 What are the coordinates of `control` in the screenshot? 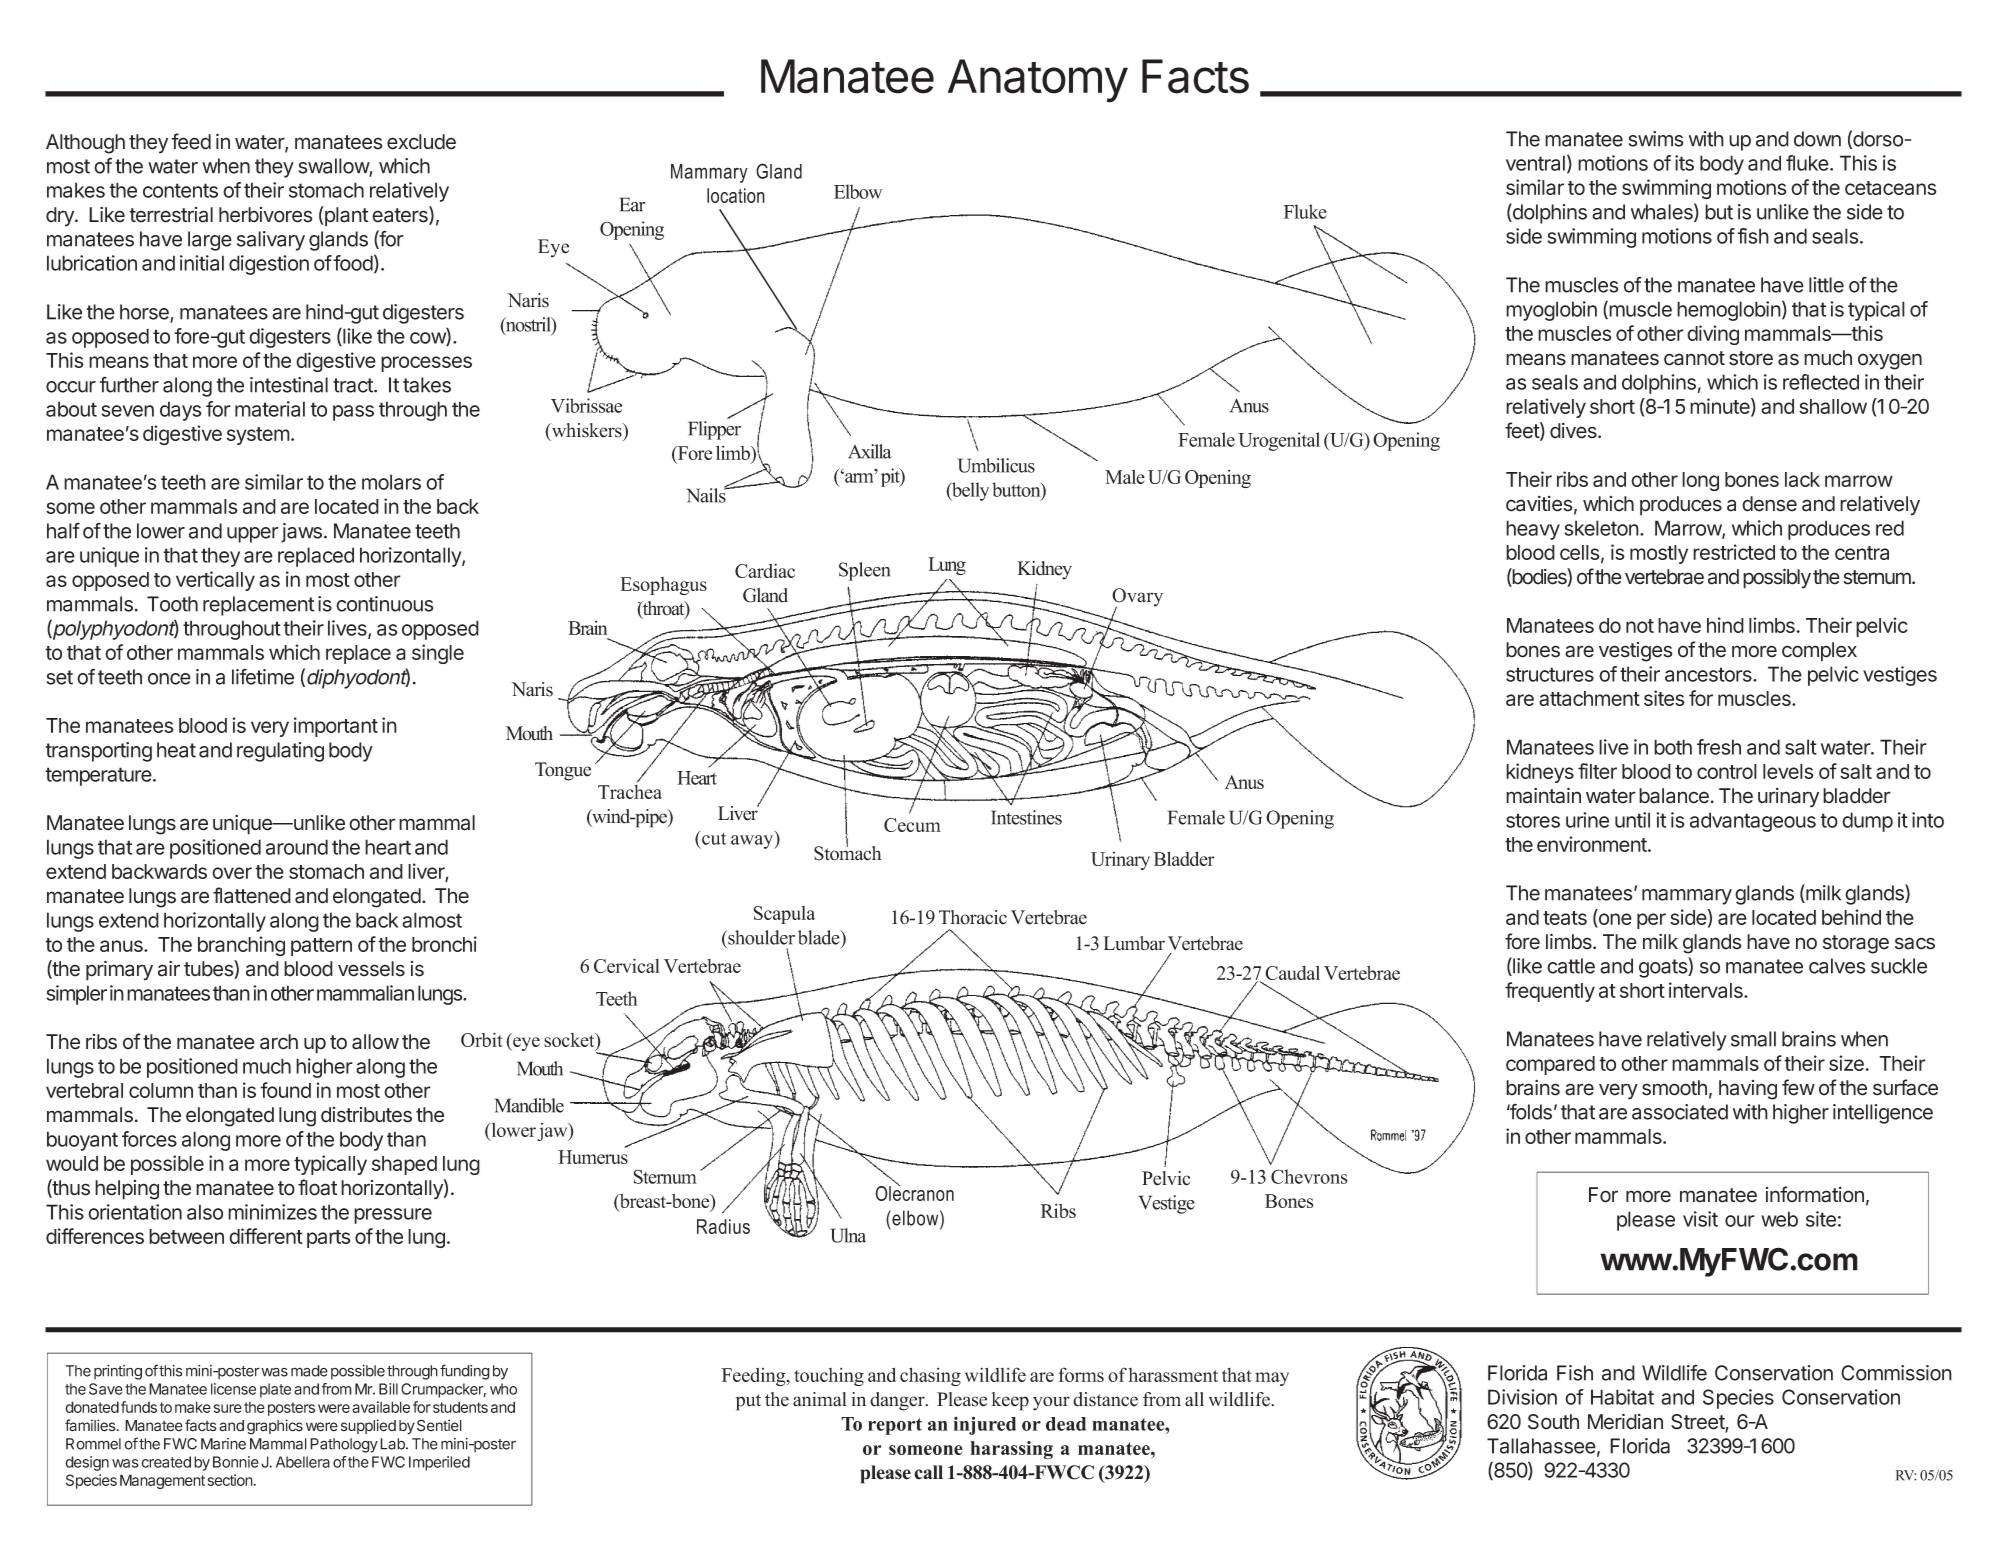 It's located at (1727, 771).
